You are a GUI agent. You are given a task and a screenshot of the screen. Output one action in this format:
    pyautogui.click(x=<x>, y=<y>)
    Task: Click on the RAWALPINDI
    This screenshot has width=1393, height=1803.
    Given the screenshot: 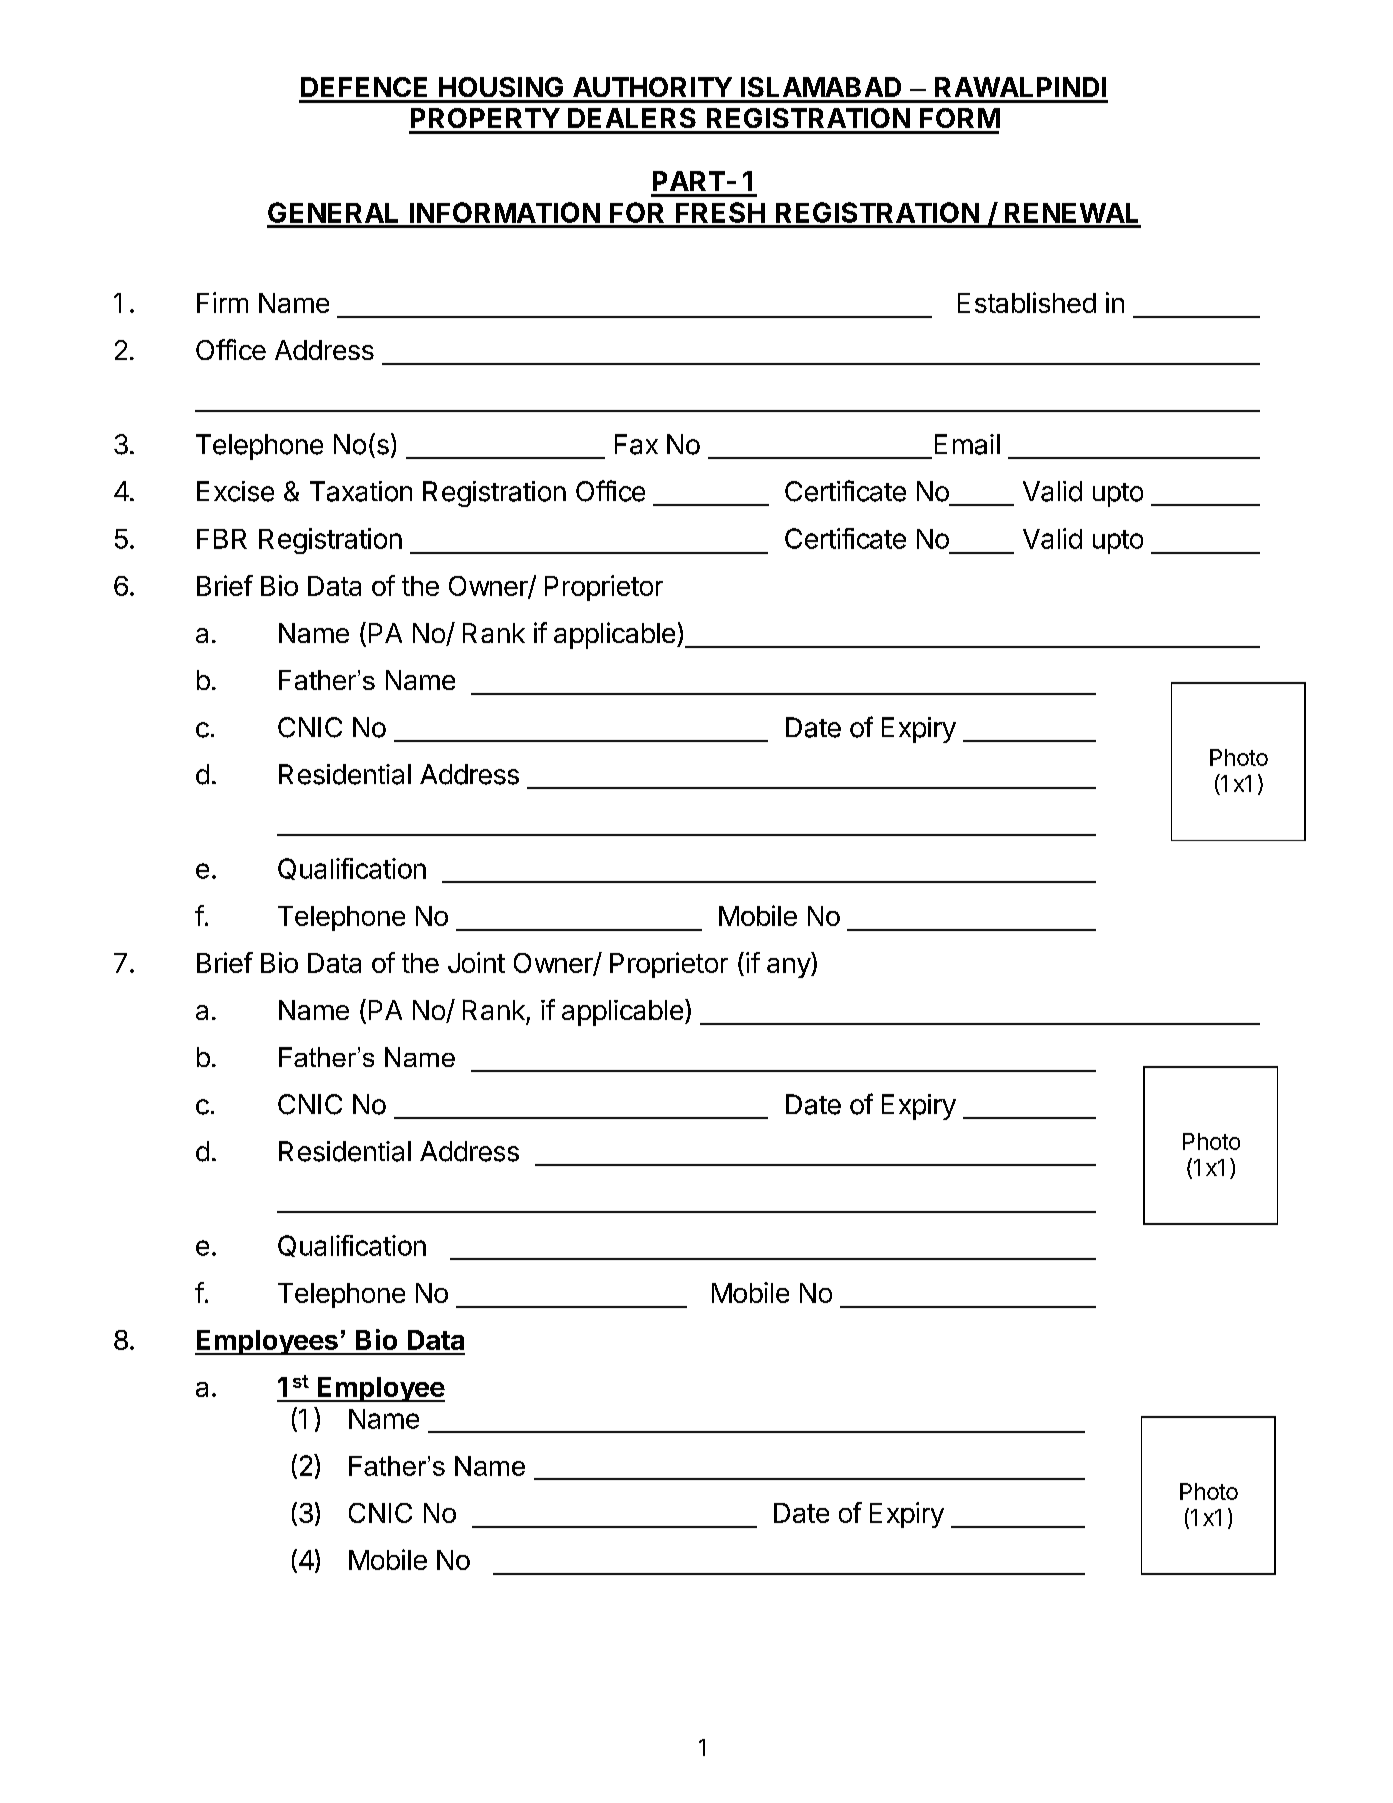 What is the action you would take?
    pyautogui.click(x=1020, y=87)
